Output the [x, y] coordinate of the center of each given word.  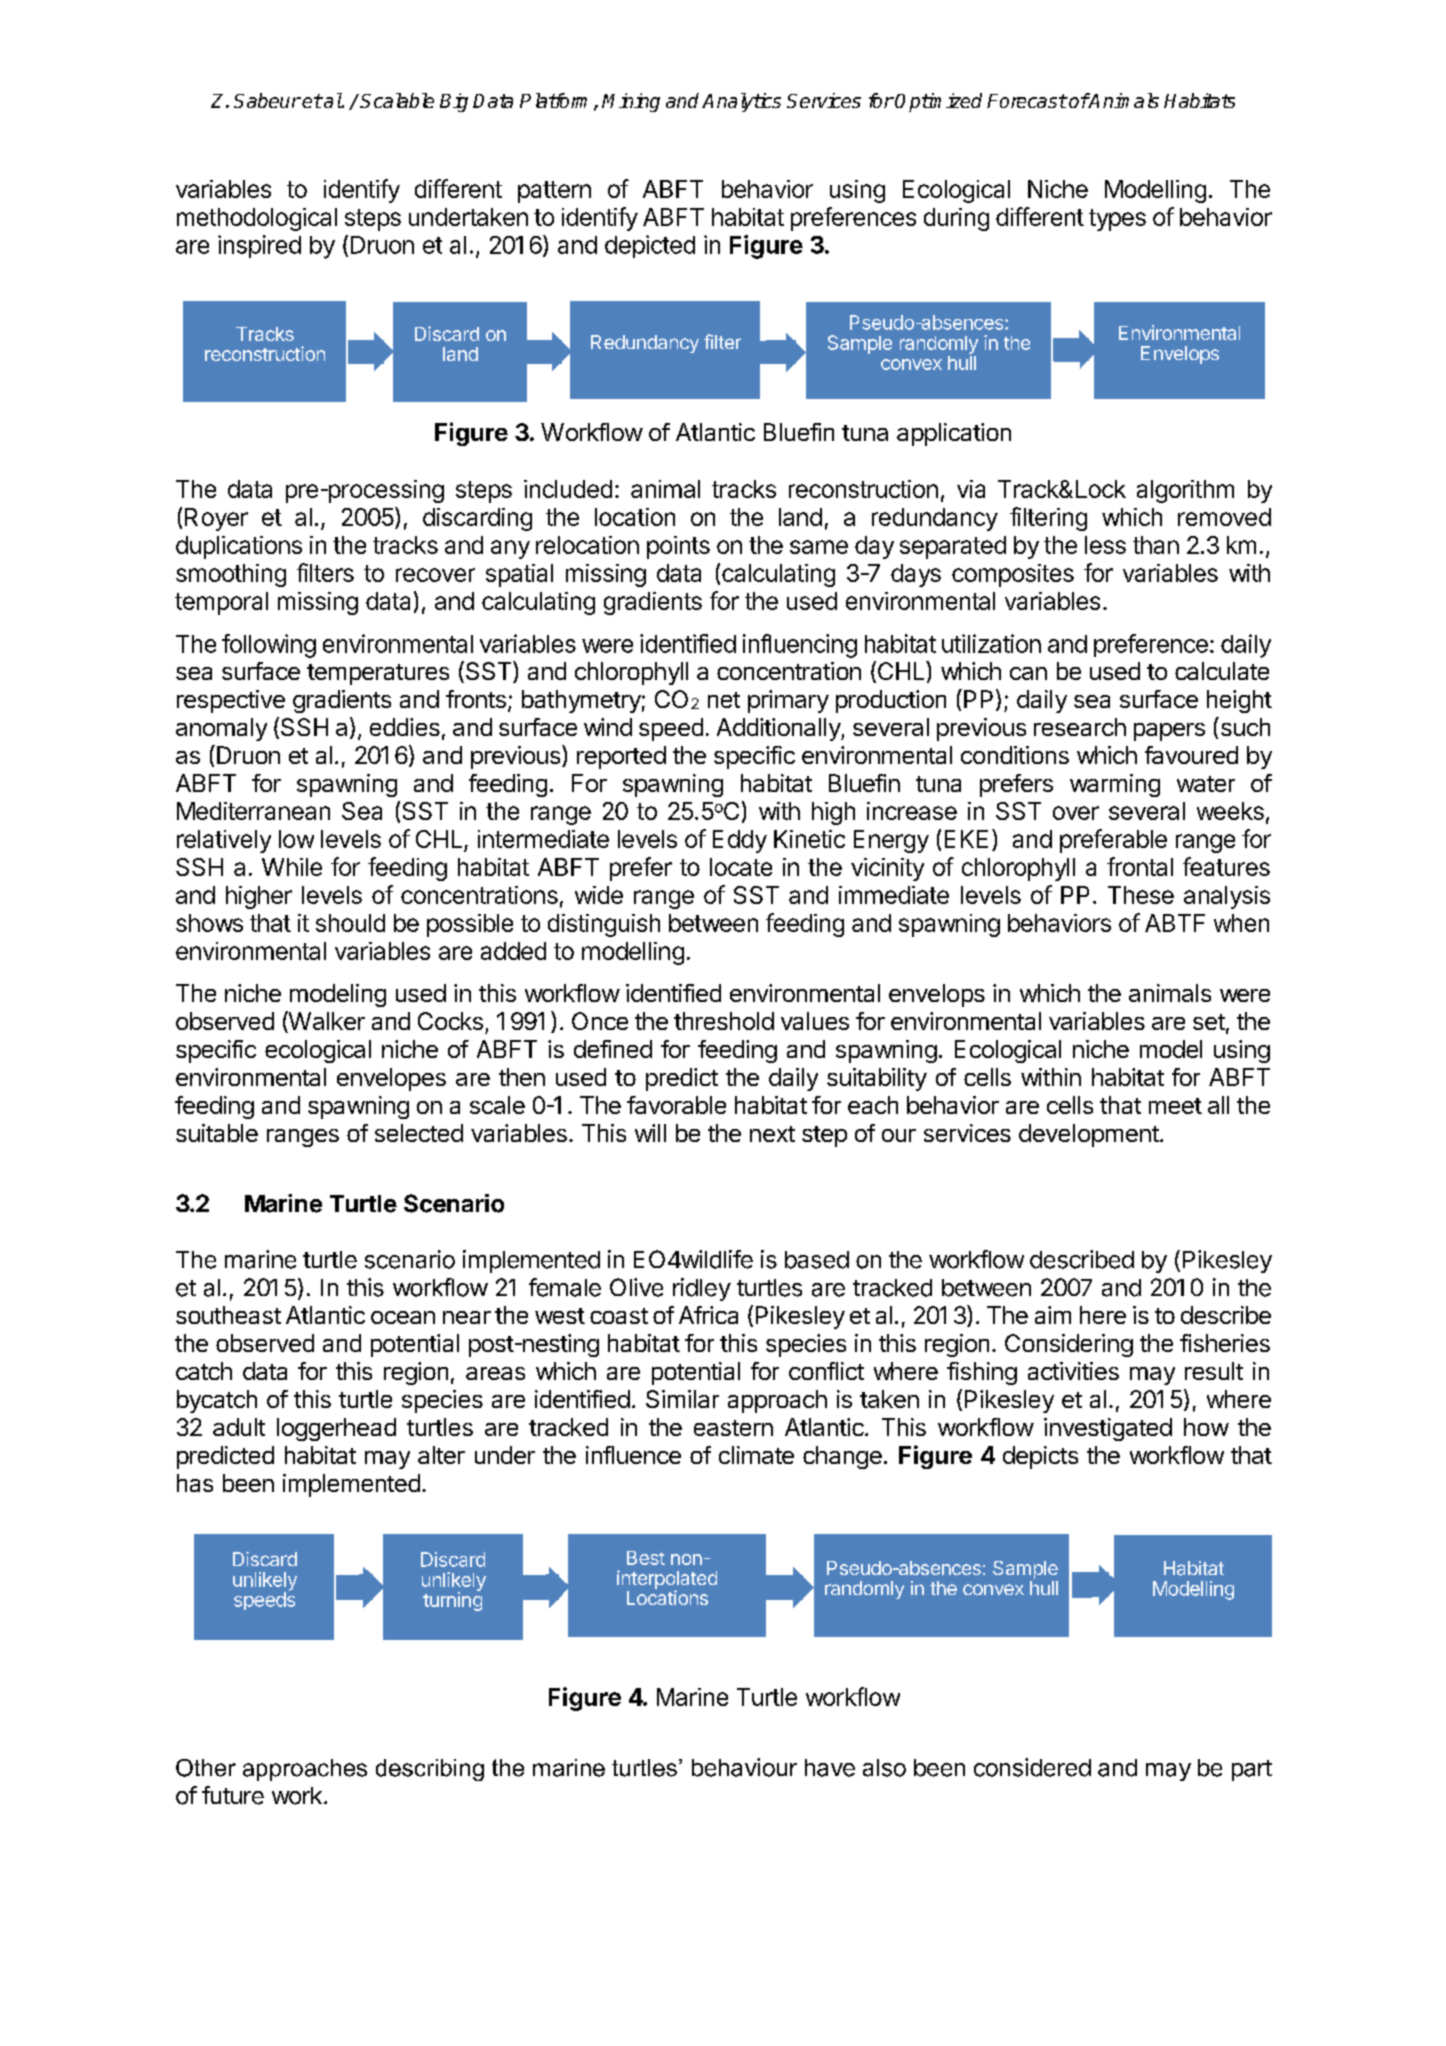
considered [1032, 1767]
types [1117, 220]
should [350, 923]
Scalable [397, 100]
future [233, 1795]
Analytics [741, 102]
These [1141, 895]
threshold [724, 1021]
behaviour [744, 1767]
